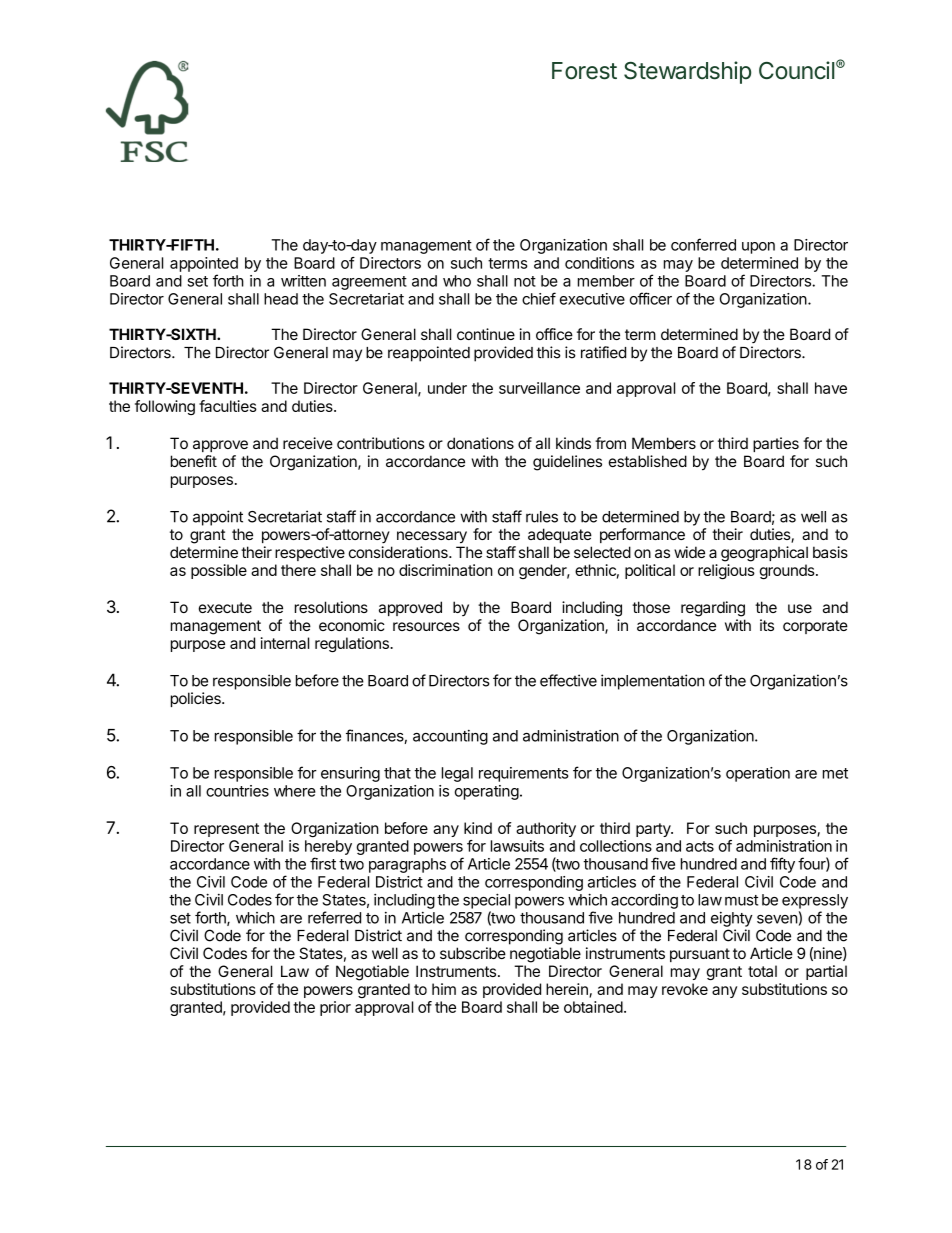 Image resolution: width=952 pixels, height=1233 pixels. Describe the element at coordinates (228, 406) in the screenshot. I see `faculties` at that location.
